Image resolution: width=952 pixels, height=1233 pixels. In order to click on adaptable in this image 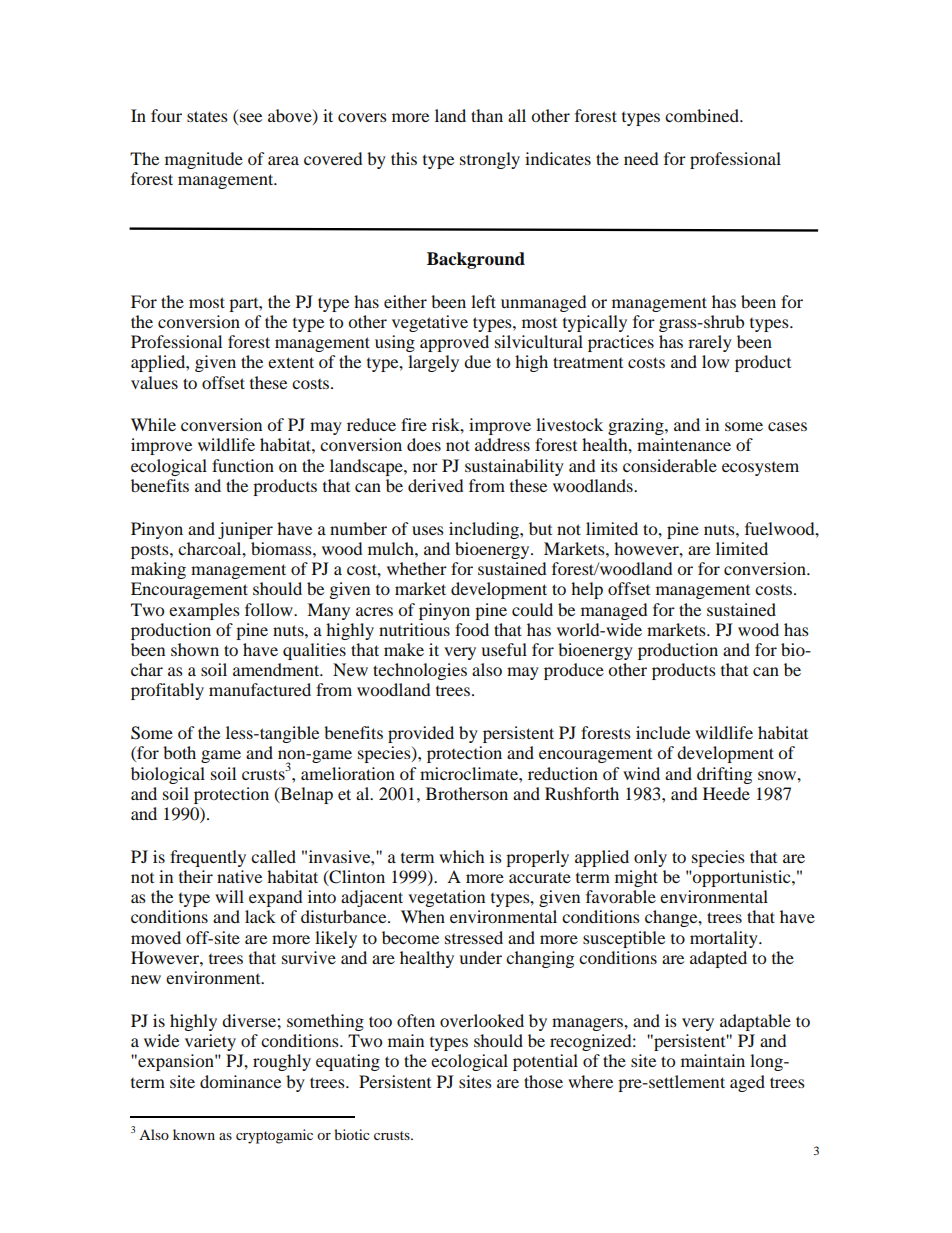, I will do `click(755, 1022)`.
